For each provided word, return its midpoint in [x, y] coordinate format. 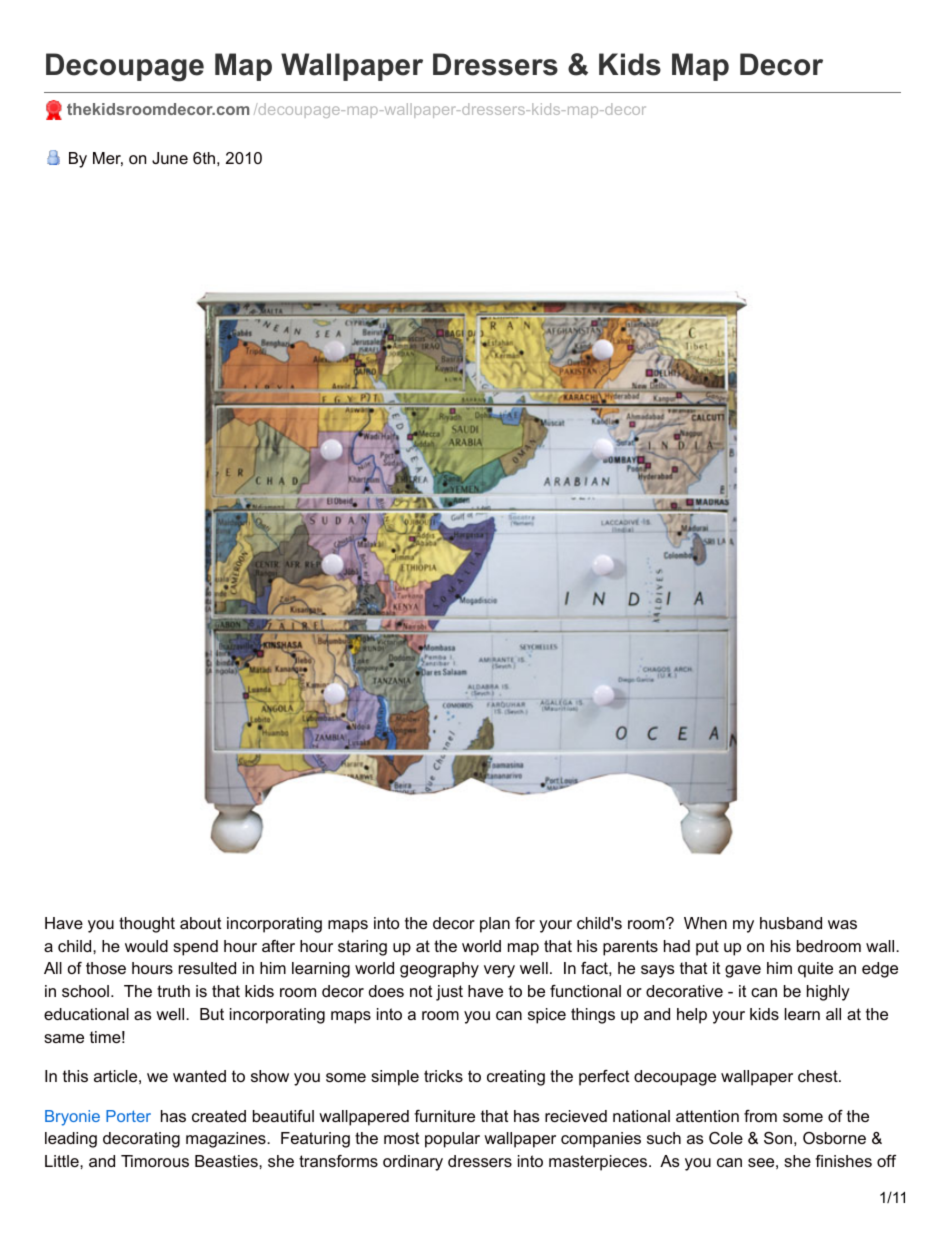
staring [362, 948]
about [201, 923]
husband [791, 923]
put [707, 948]
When [705, 923]
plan [495, 925]
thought [147, 925]
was [842, 924]
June [170, 158]
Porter [128, 1116]
